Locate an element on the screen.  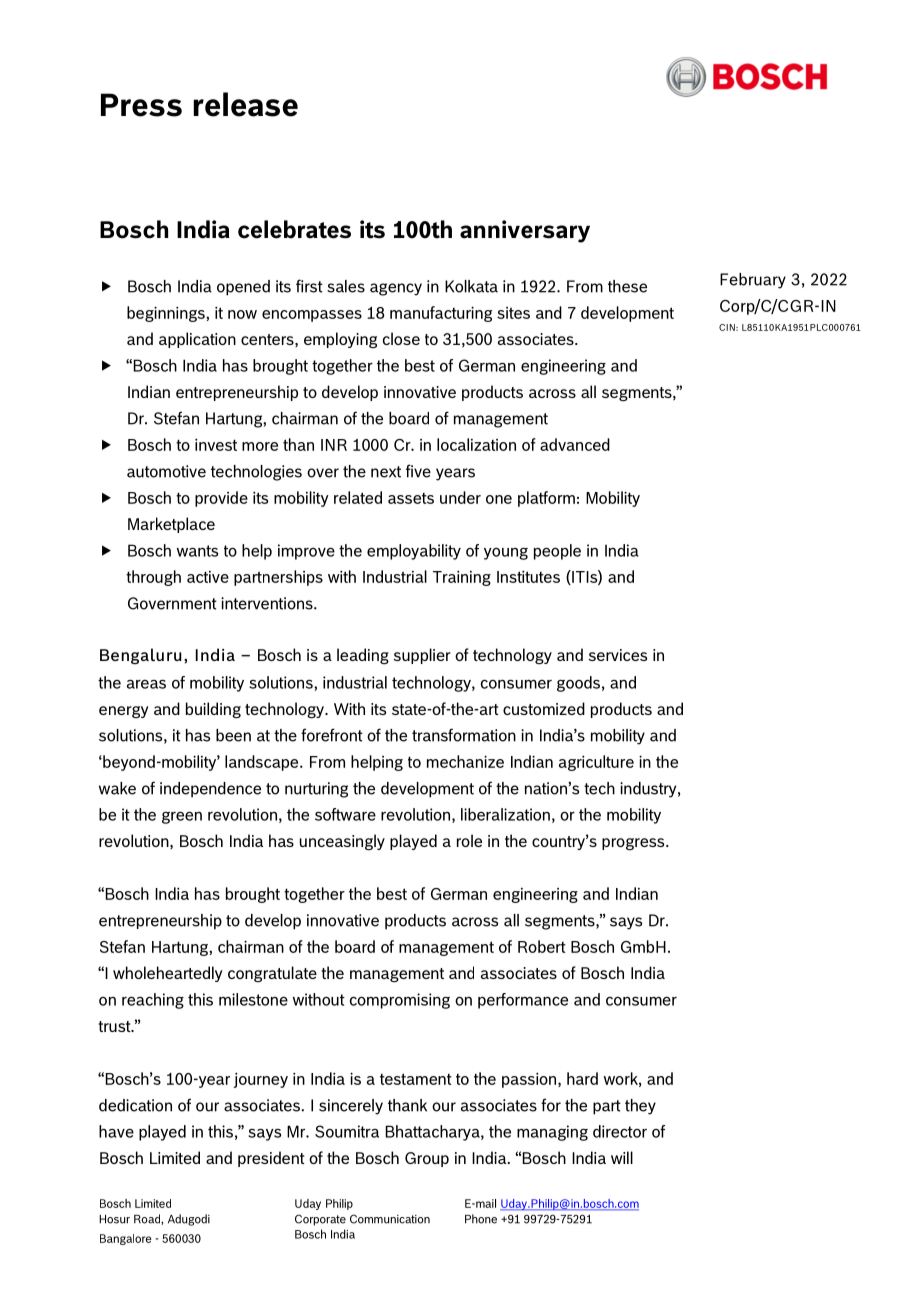
invest is located at coordinates (216, 444).
